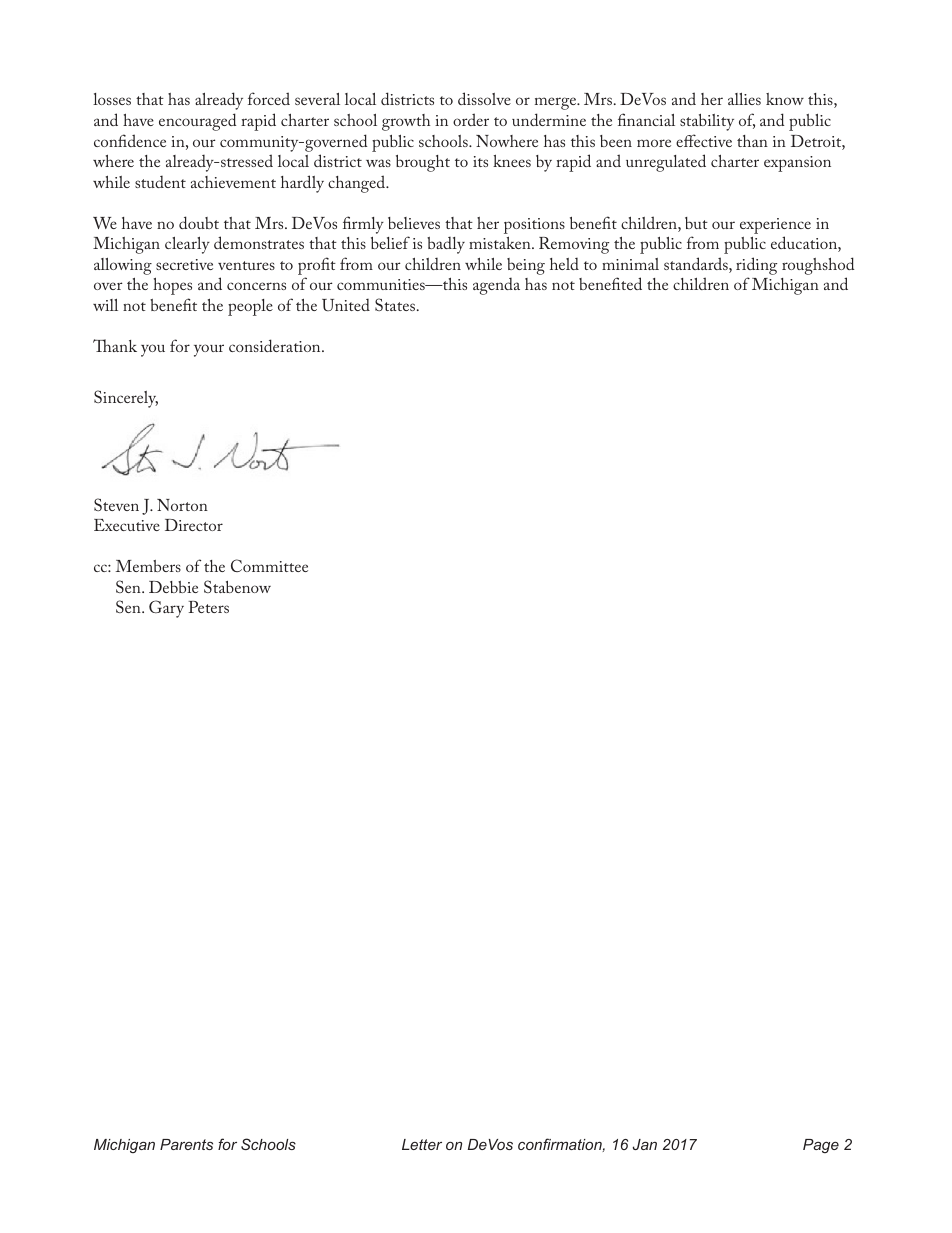 The width and height of the document is (952, 1233). Describe the element at coordinates (496, 286) in the document. I see `agenda` at that location.
